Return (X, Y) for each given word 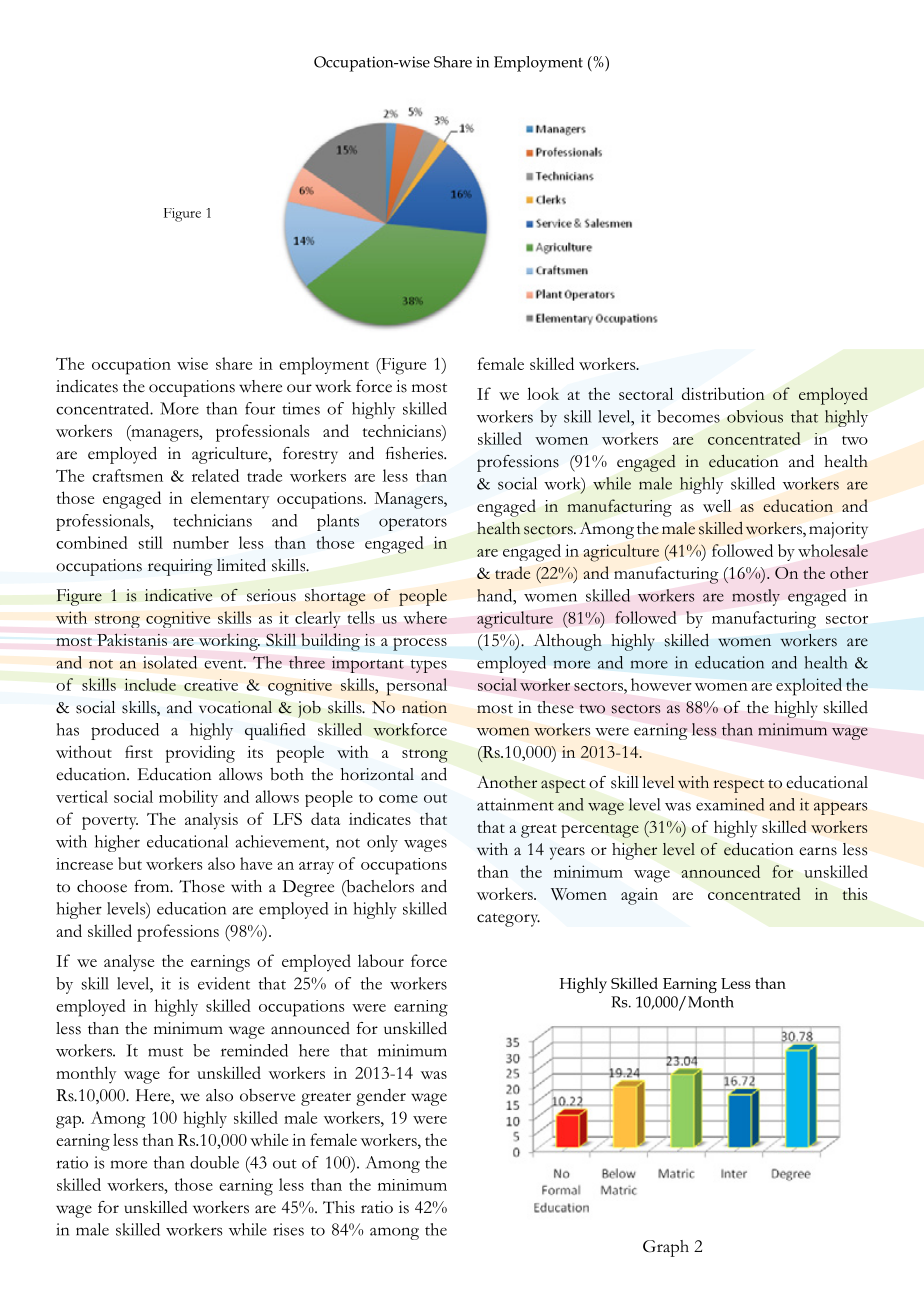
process (420, 644)
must (165, 1052)
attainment (515, 804)
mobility (188, 798)
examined (730, 804)
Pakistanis (132, 639)
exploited (809, 687)
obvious (755, 416)
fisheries (416, 453)
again (639, 896)
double (214, 1162)
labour (381, 960)
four (260, 408)
